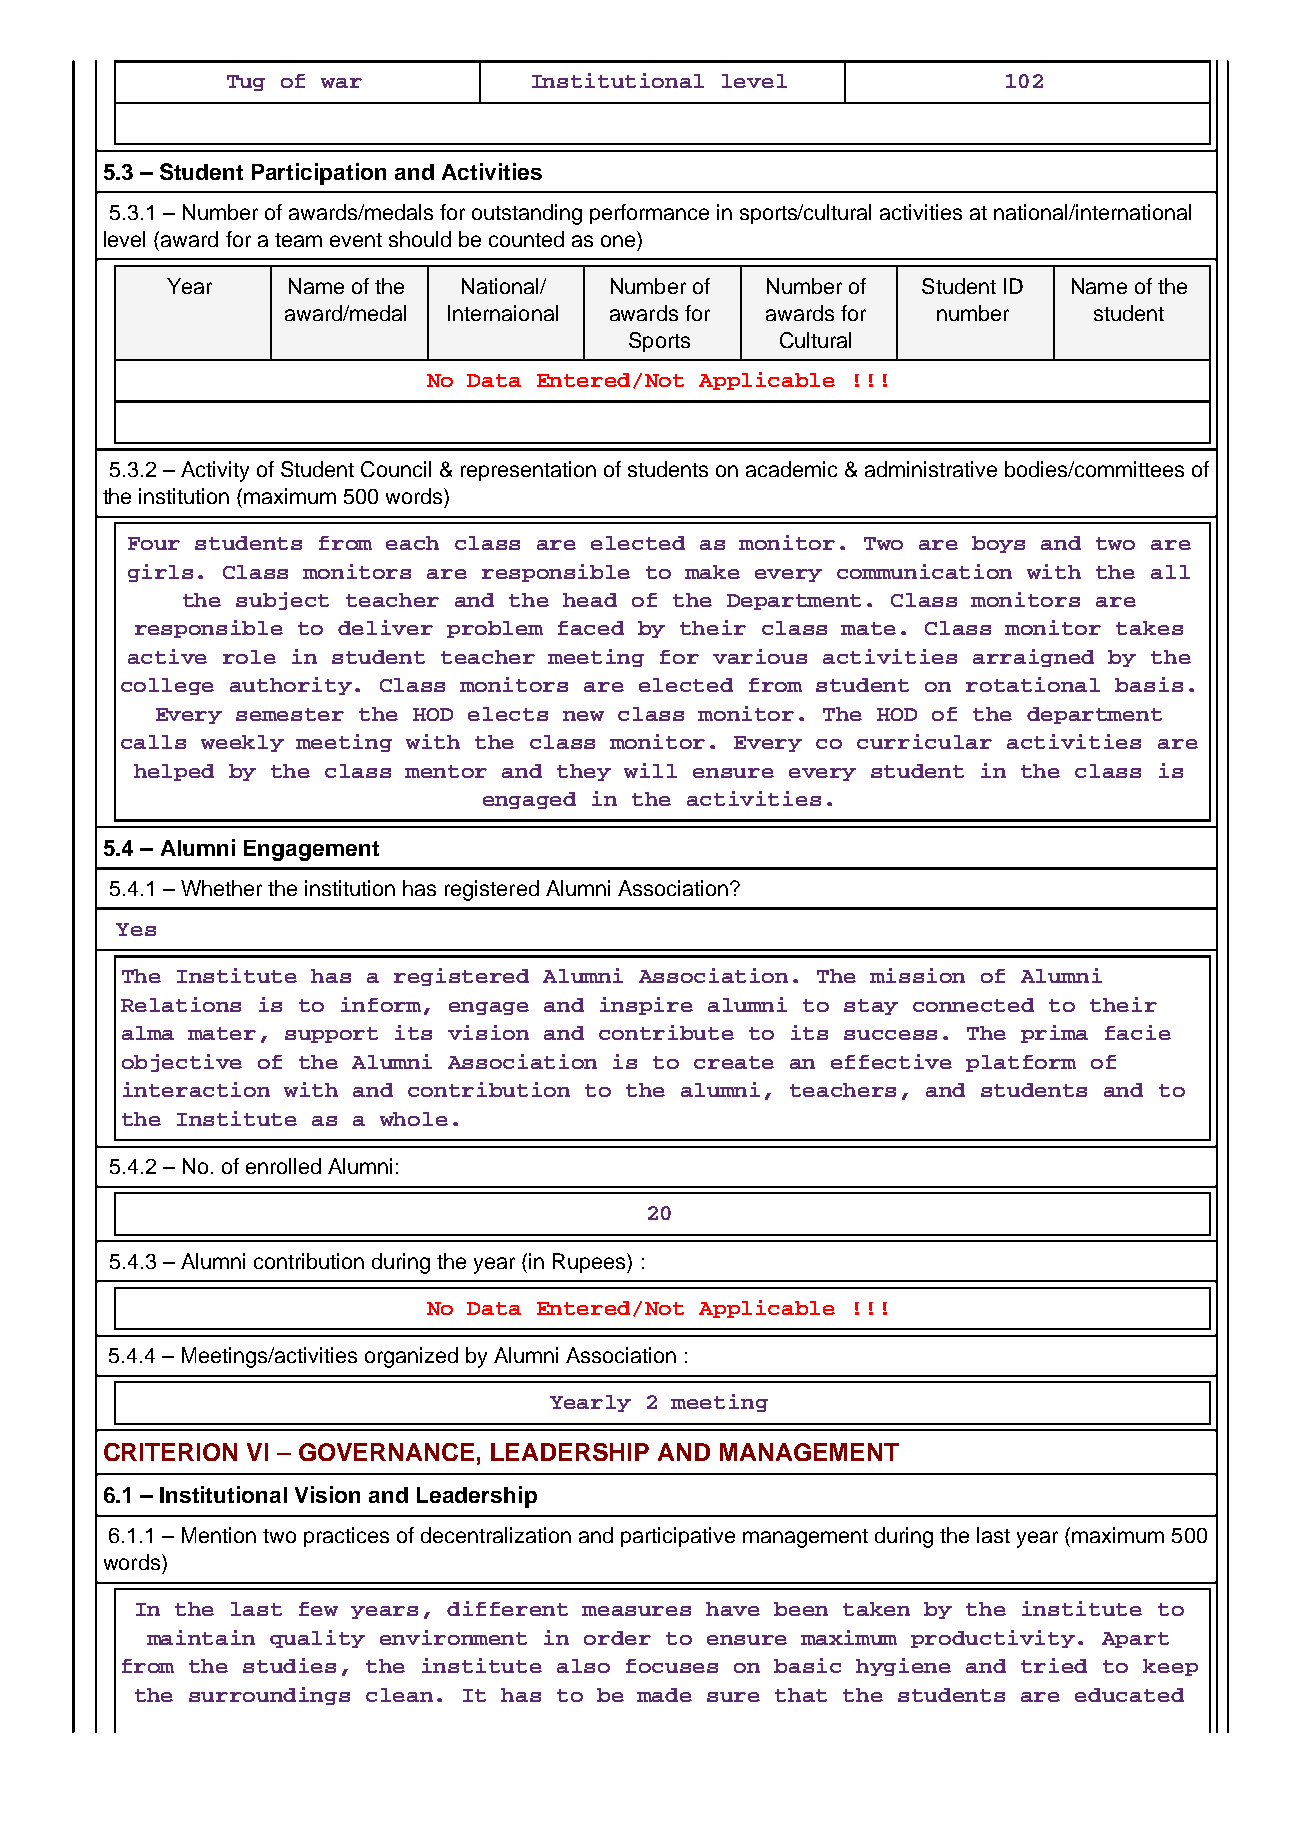 The height and width of the screenshot is (1824, 1289). What do you see at coordinates (931, 469) in the screenshot?
I see `administrative` at bounding box center [931, 469].
